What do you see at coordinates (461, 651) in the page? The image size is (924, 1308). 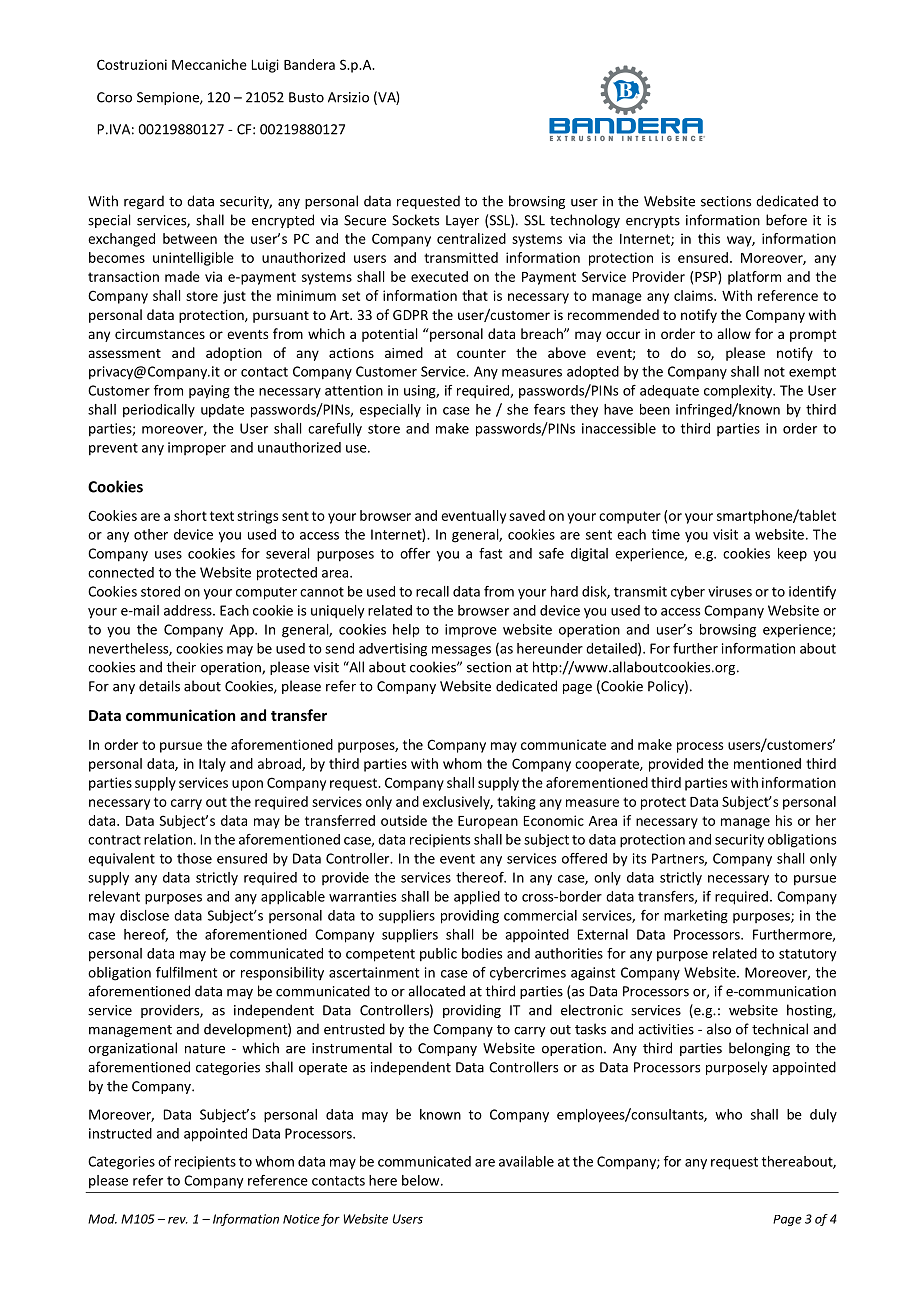 I see `messages` at bounding box center [461, 651].
